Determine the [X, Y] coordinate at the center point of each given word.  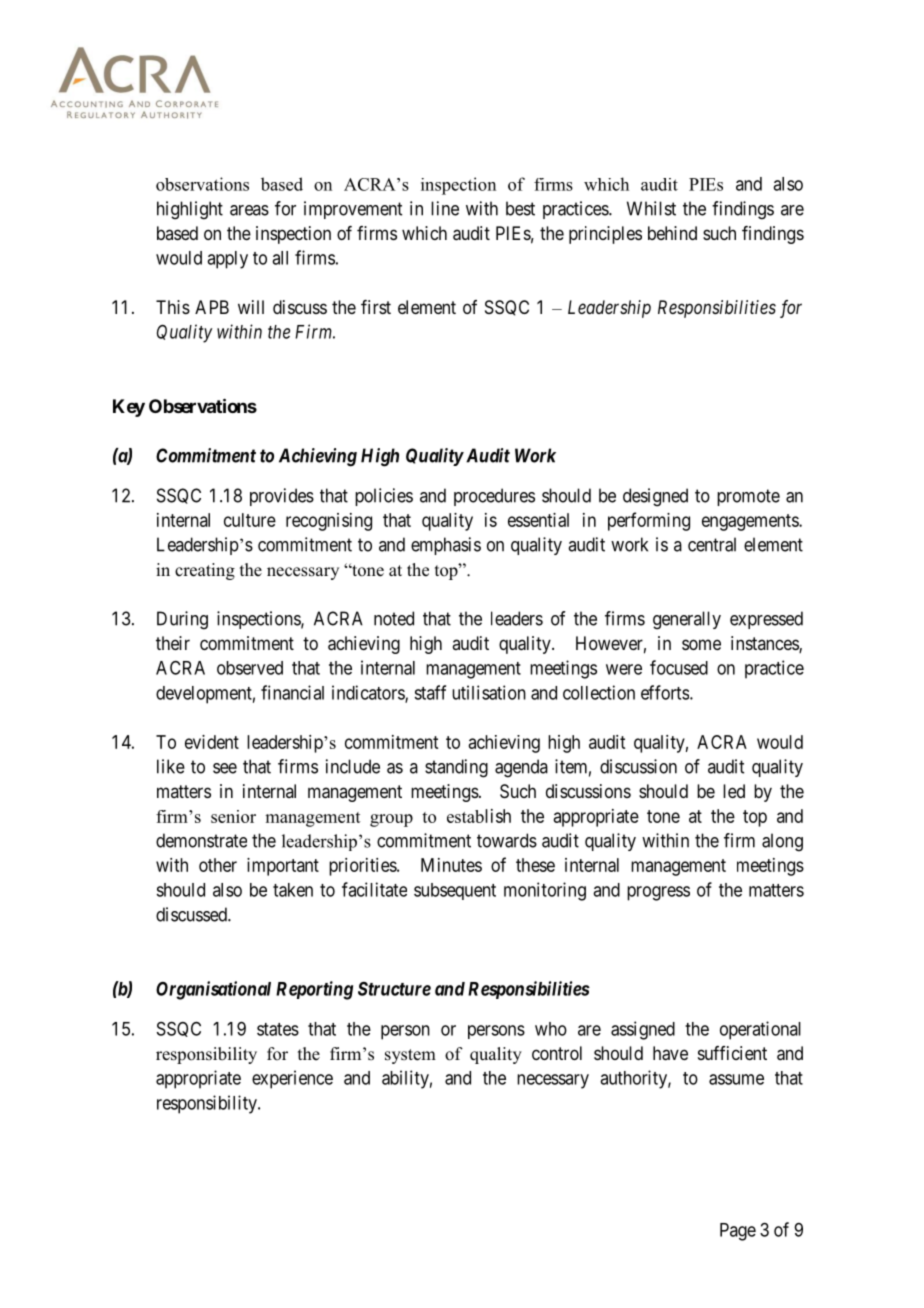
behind [672, 233]
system [410, 1056]
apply [227, 260]
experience [292, 1079]
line [445, 208]
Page [738, 1232]
